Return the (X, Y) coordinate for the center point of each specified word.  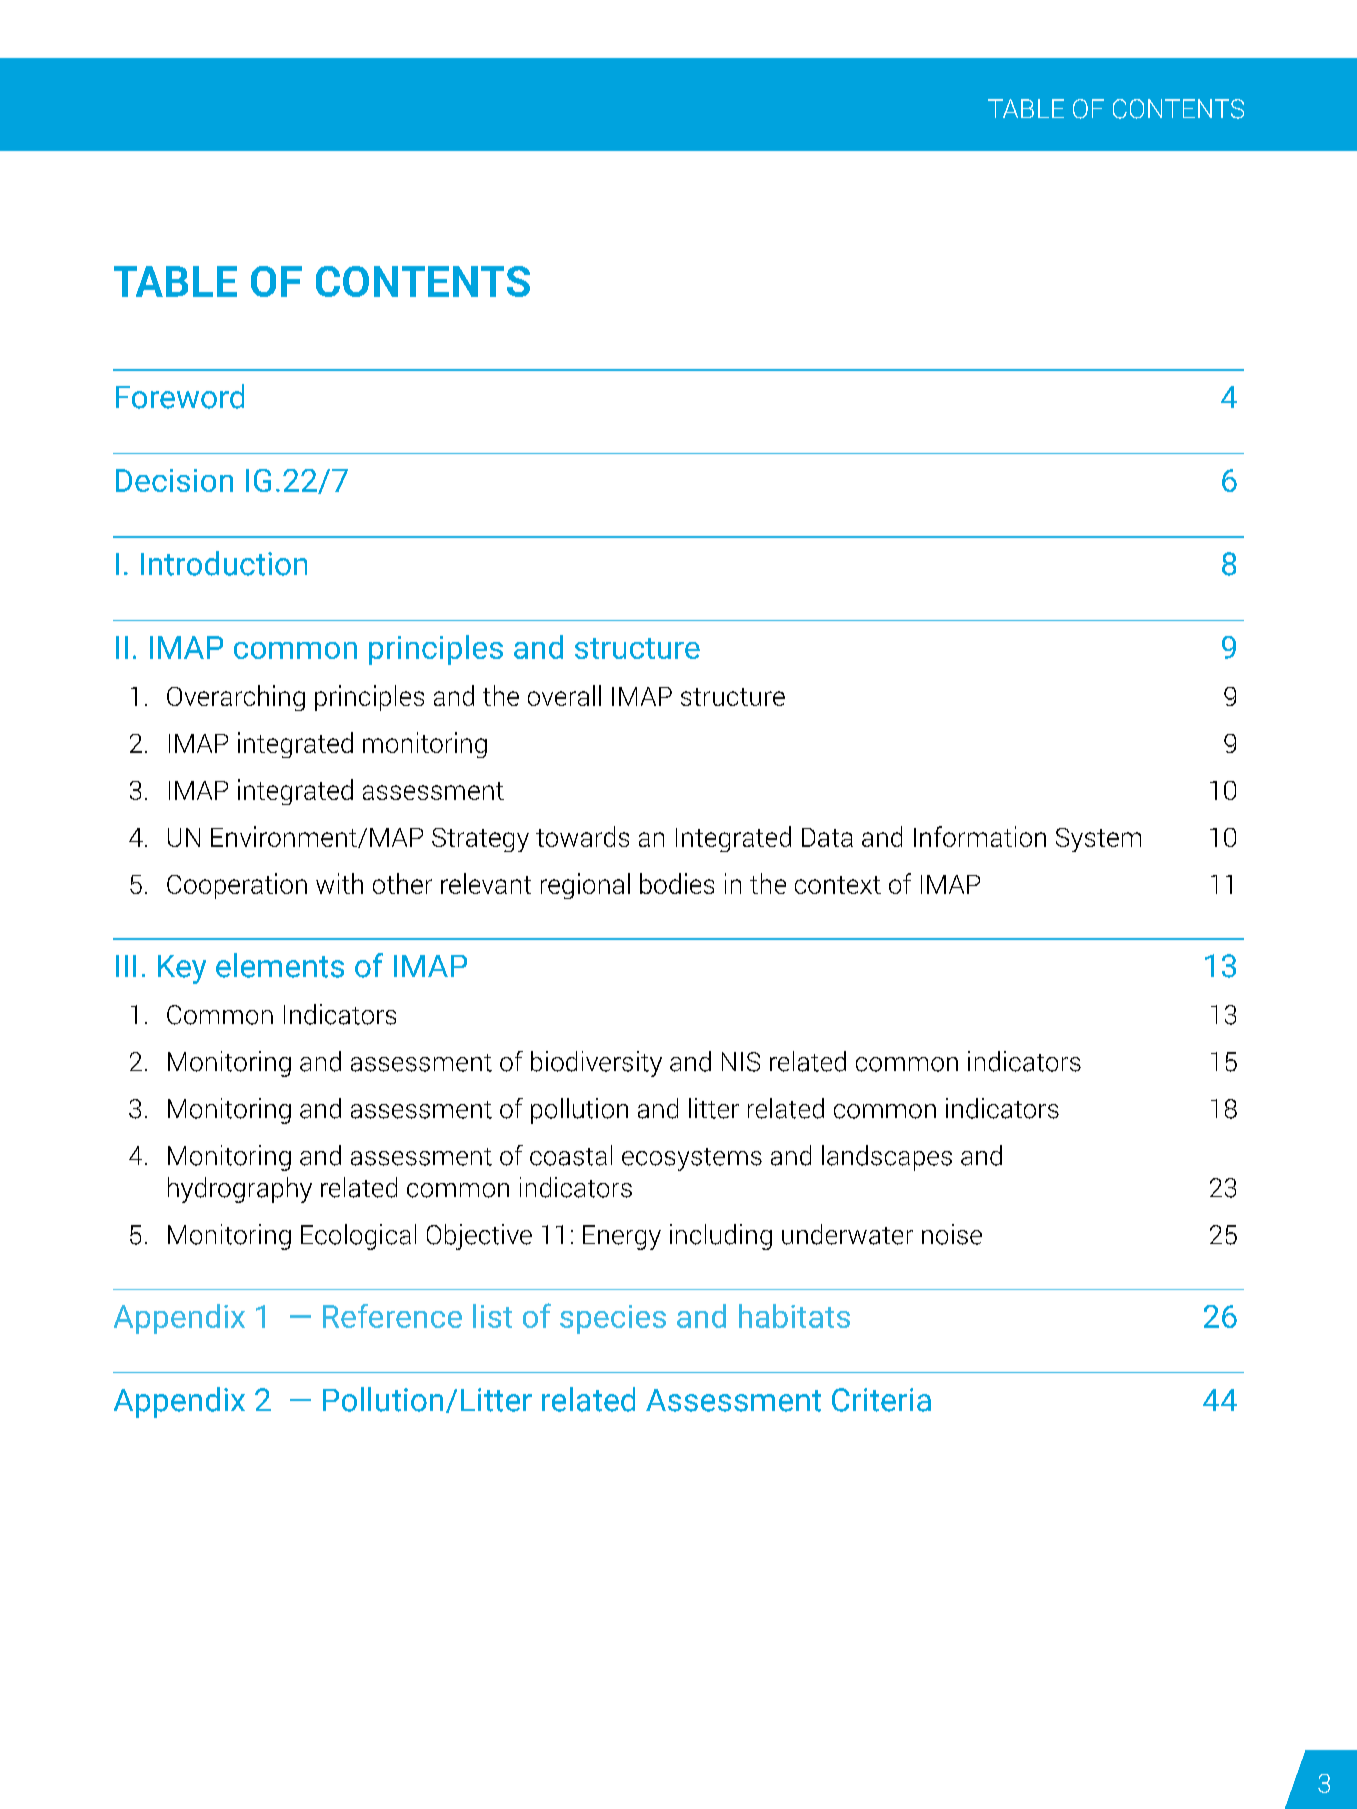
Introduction (224, 563)
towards (582, 836)
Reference (392, 1316)
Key (182, 969)
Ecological (358, 1237)
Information (980, 836)
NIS (741, 1062)
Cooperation (237, 886)
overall (564, 695)
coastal (571, 1155)
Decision (174, 480)
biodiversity (596, 1064)
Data (827, 837)
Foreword (180, 396)
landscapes (887, 1158)
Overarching (236, 698)
